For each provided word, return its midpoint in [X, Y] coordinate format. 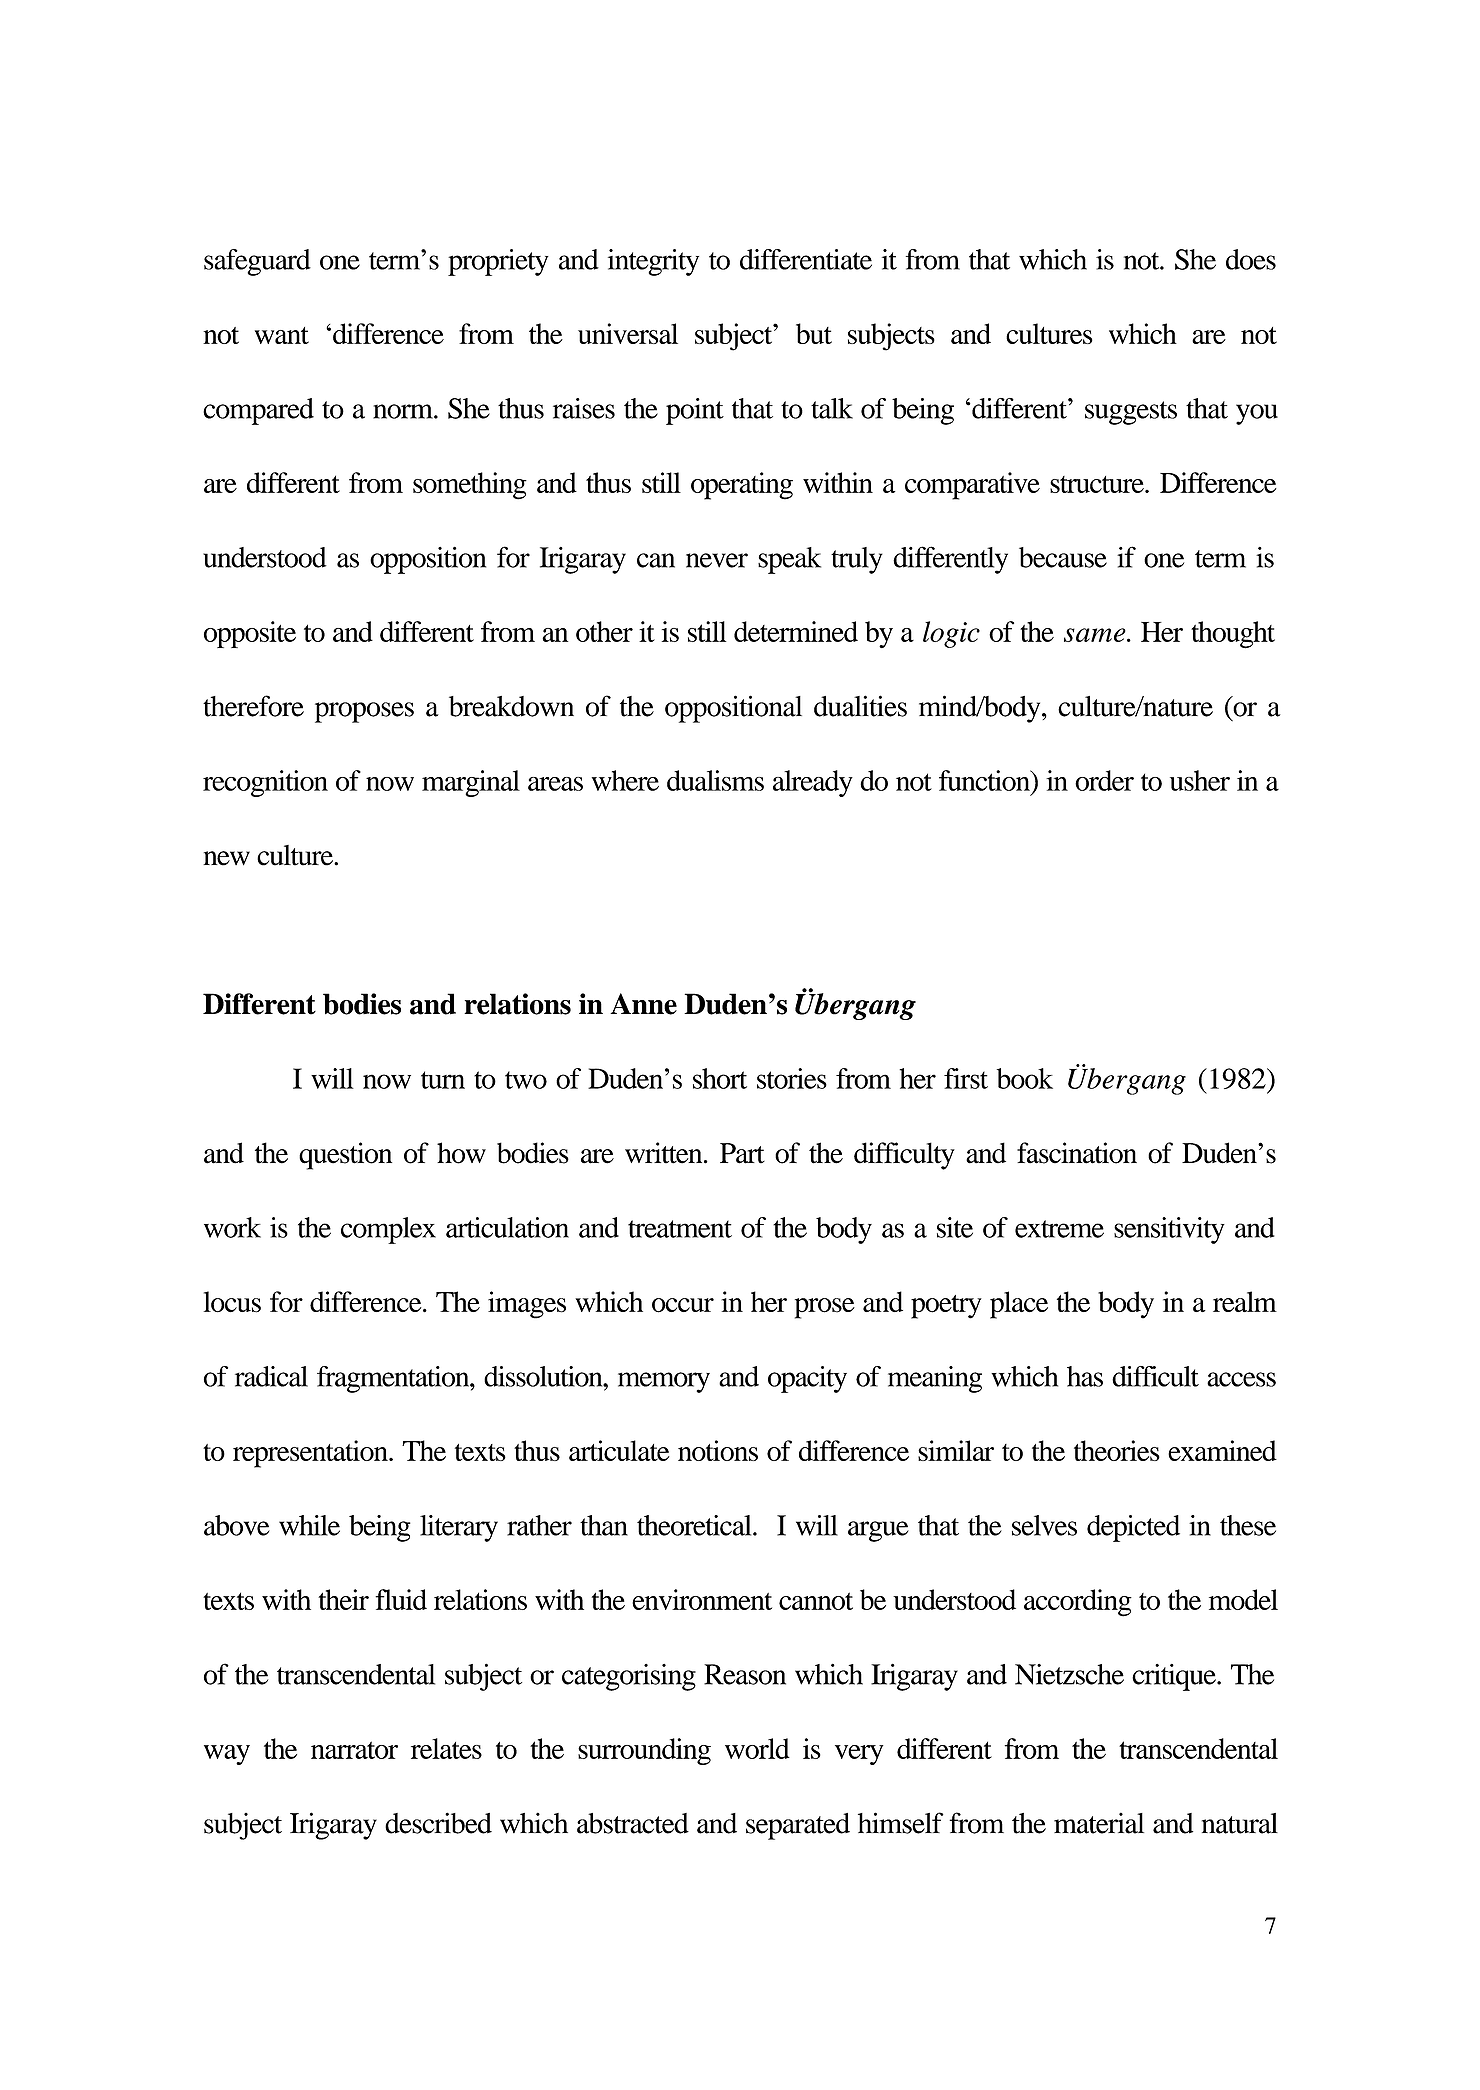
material [1099, 1823]
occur [683, 1305]
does [1251, 259]
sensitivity [1169, 1230]
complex [388, 1230]
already [813, 783]
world [757, 1748]
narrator [354, 1750]
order [1104, 780]
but [814, 333]
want [282, 335]
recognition [265, 783]
